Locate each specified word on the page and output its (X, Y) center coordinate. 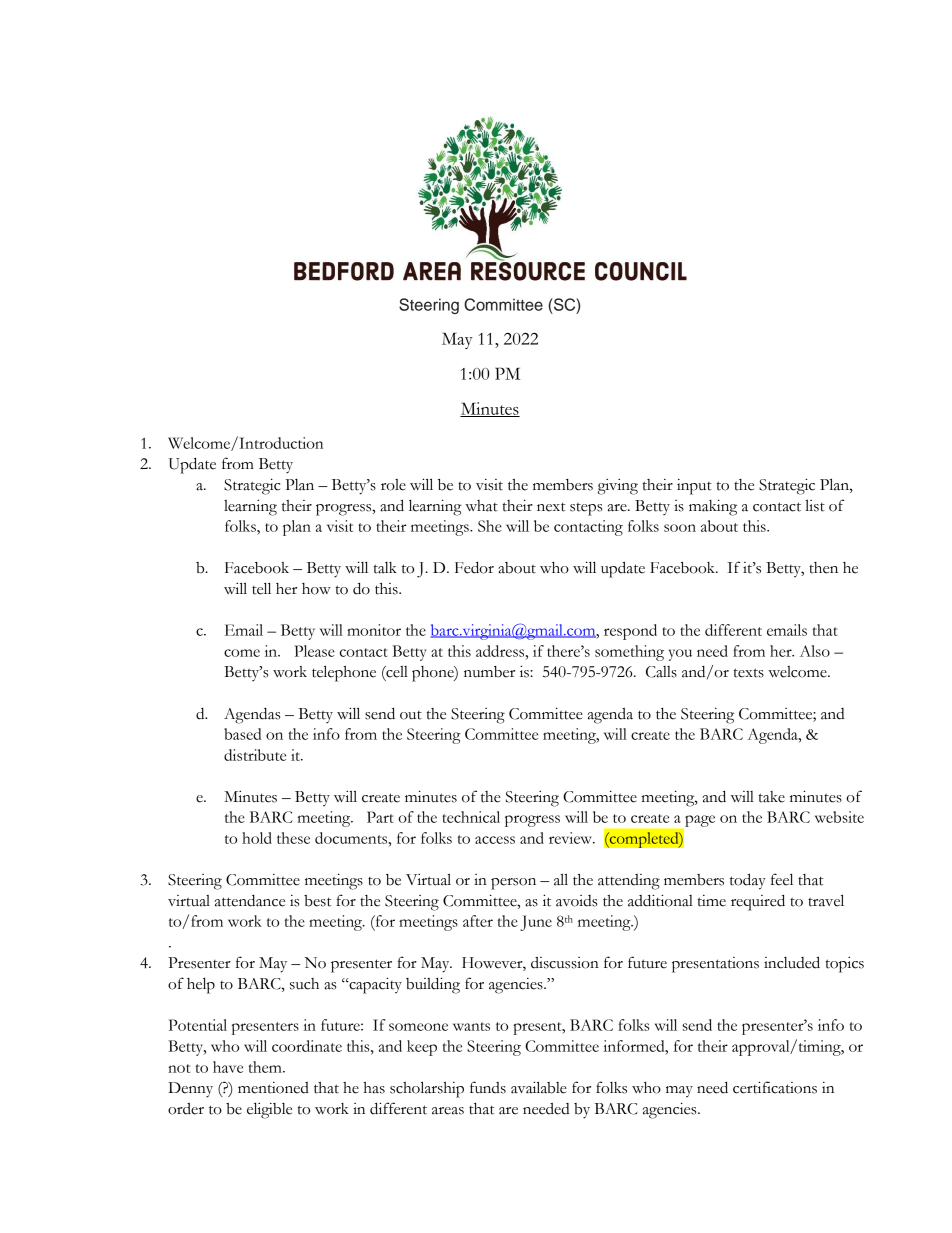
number (489, 672)
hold (257, 838)
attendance (250, 901)
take (771, 797)
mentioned (273, 1088)
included (792, 962)
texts (748, 673)
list (815, 505)
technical (471, 817)
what (481, 506)
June (536, 923)
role (393, 485)
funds (488, 1087)
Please (314, 651)
